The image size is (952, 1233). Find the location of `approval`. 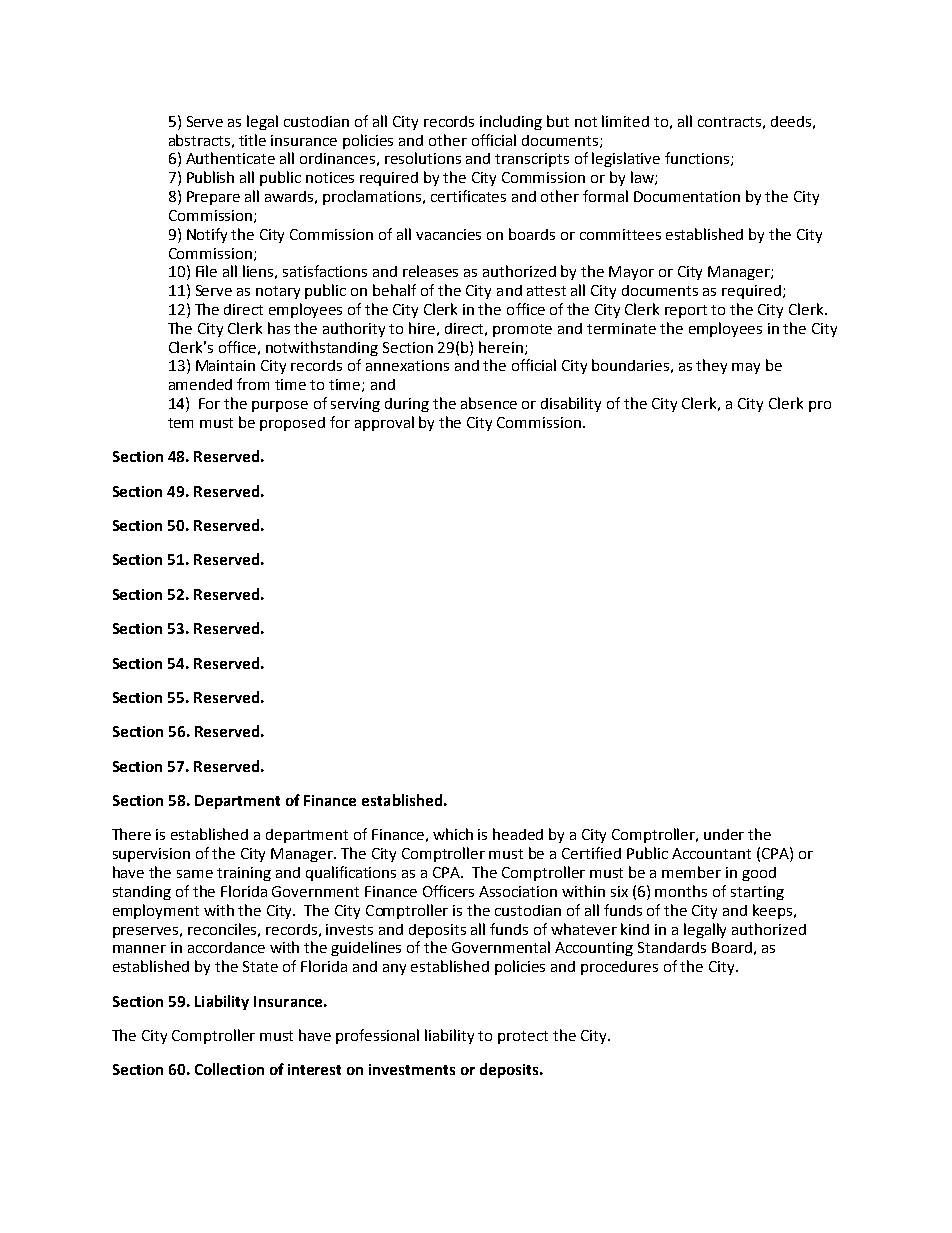

approval is located at coordinates (384, 423).
